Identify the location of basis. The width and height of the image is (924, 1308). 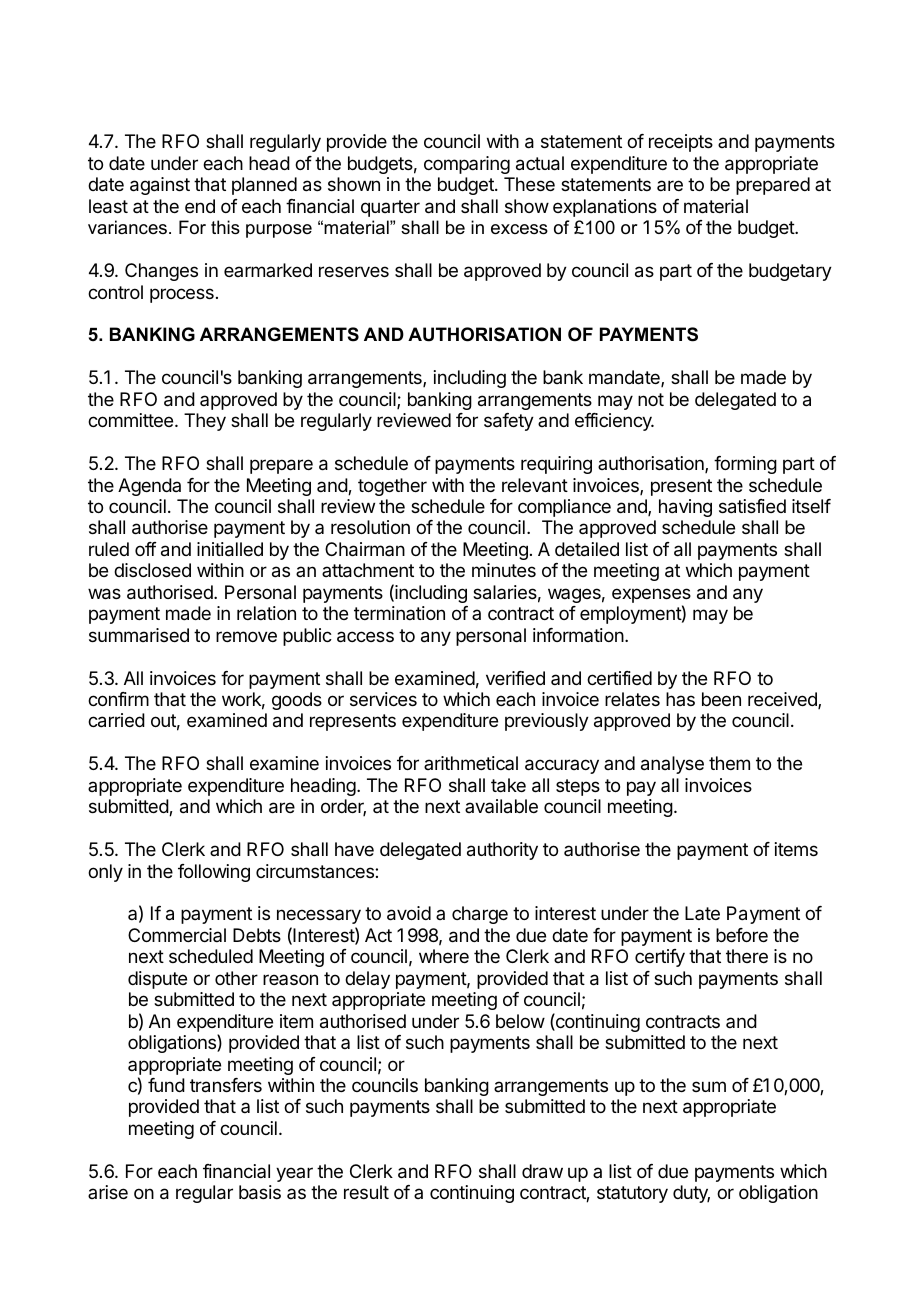
(260, 1192).
